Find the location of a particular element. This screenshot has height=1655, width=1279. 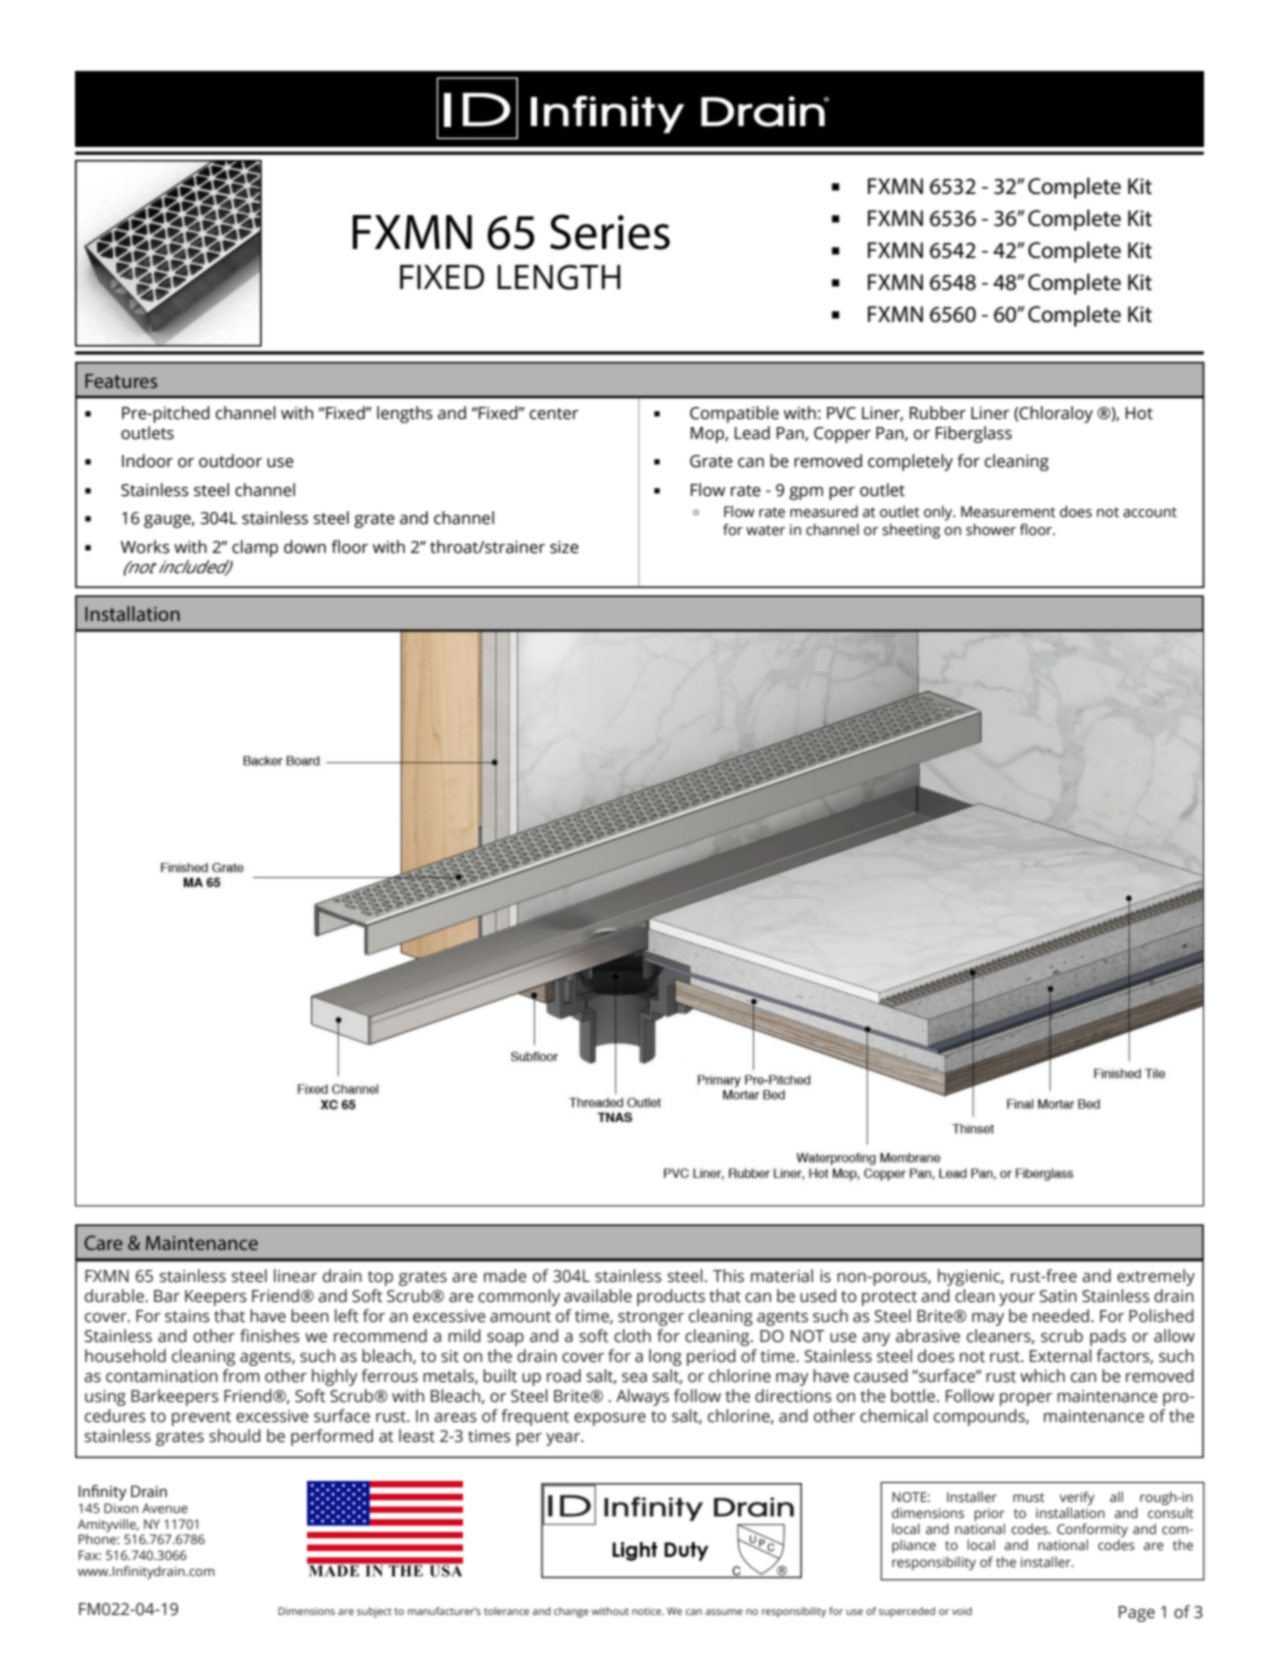

notice is located at coordinates (648, 1611).
